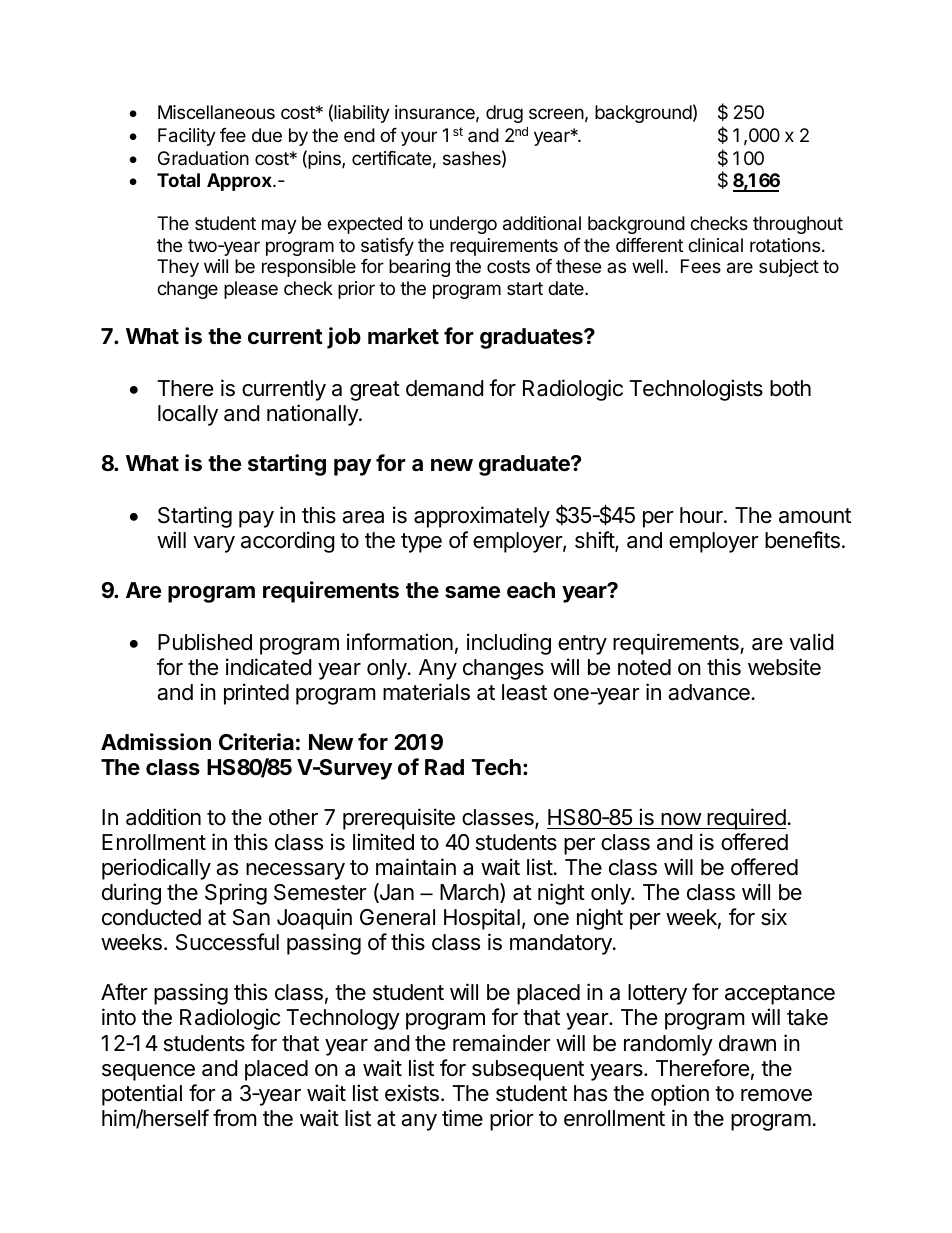  What do you see at coordinates (445, 388) in the screenshot?
I see `demand` at bounding box center [445, 388].
